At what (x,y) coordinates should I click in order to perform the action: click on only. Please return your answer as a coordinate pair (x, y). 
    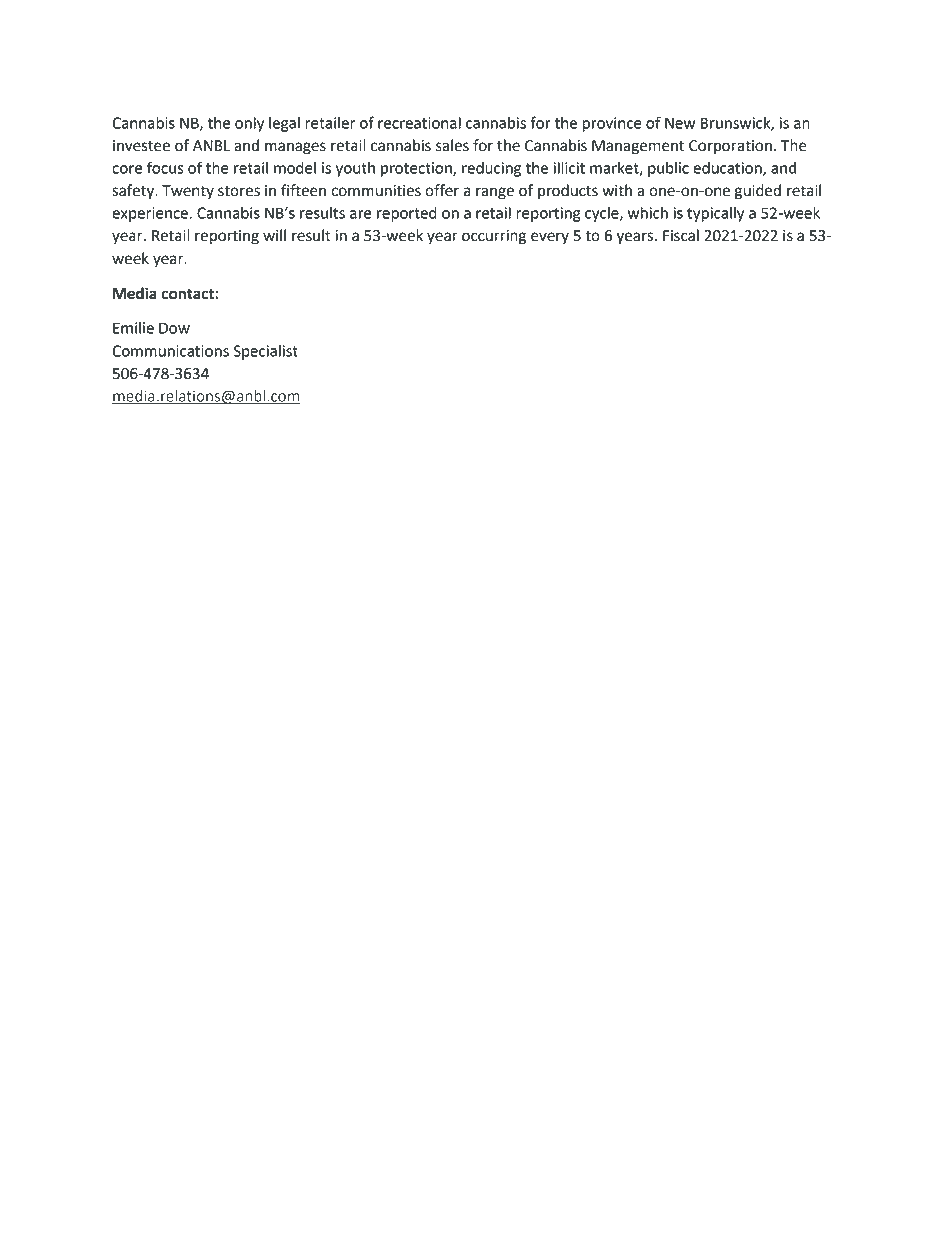
    Looking at the image, I should click on (249, 124).
